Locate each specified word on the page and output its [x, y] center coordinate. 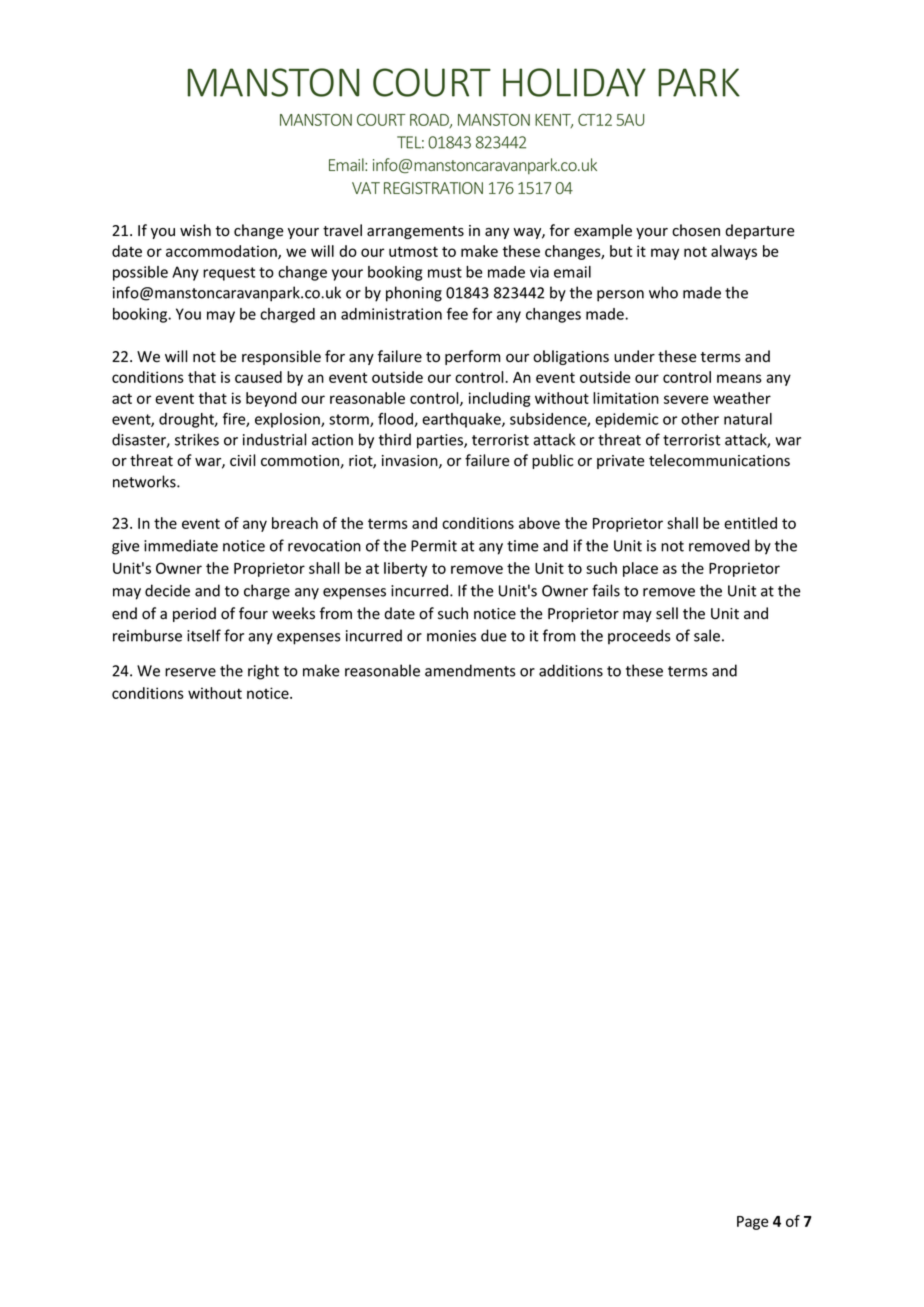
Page [752, 1223]
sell [667, 613]
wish [195, 230]
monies [451, 636]
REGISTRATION [433, 188]
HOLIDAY [574, 82]
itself [204, 635]
